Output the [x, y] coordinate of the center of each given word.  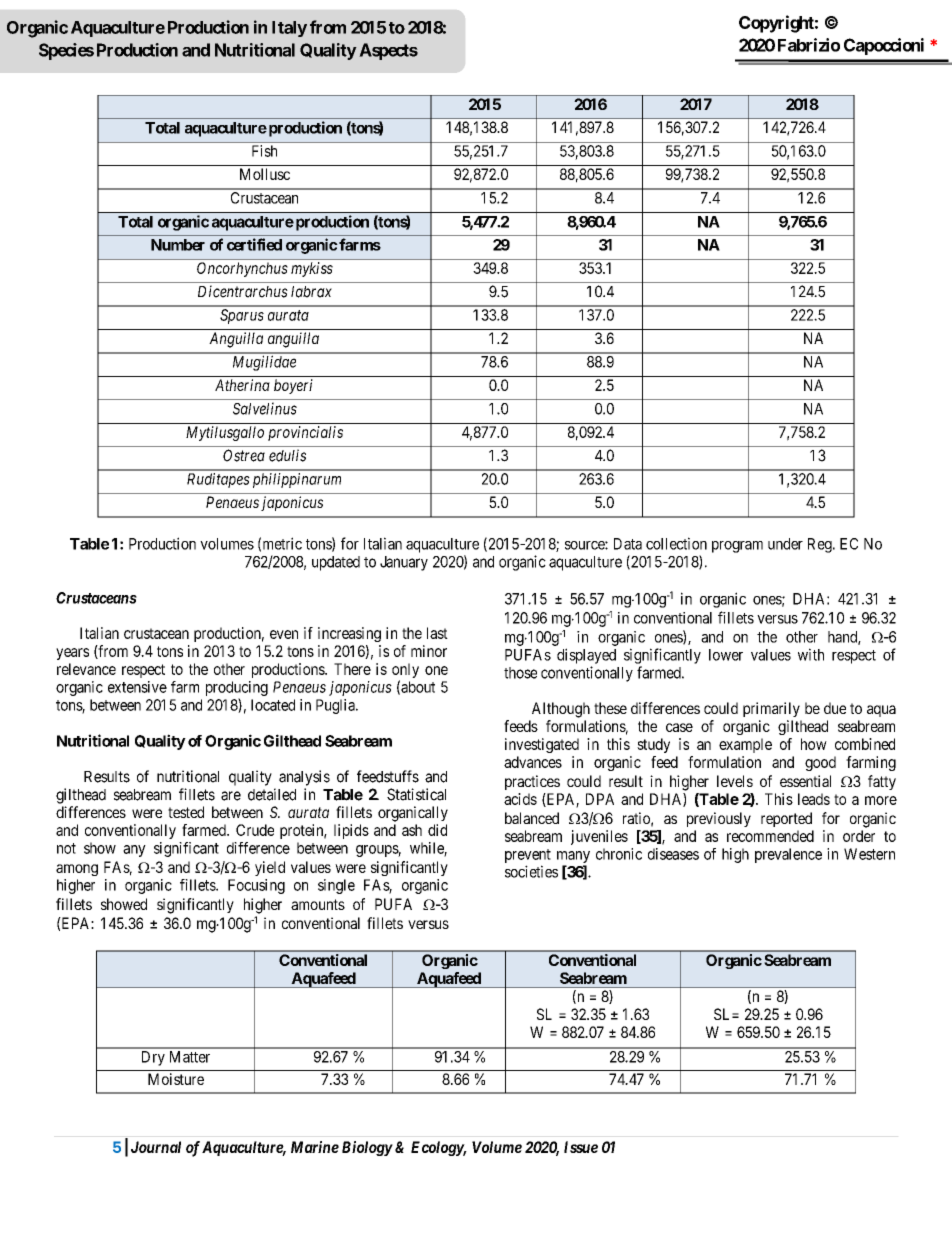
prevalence [788, 855]
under [785, 544]
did [437, 830]
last [437, 633]
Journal [156, 1147]
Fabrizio [809, 45]
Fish [264, 151]
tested [186, 812]
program [737, 547]
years [72, 654]
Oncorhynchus [242, 269]
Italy [289, 29]
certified [254, 244]
